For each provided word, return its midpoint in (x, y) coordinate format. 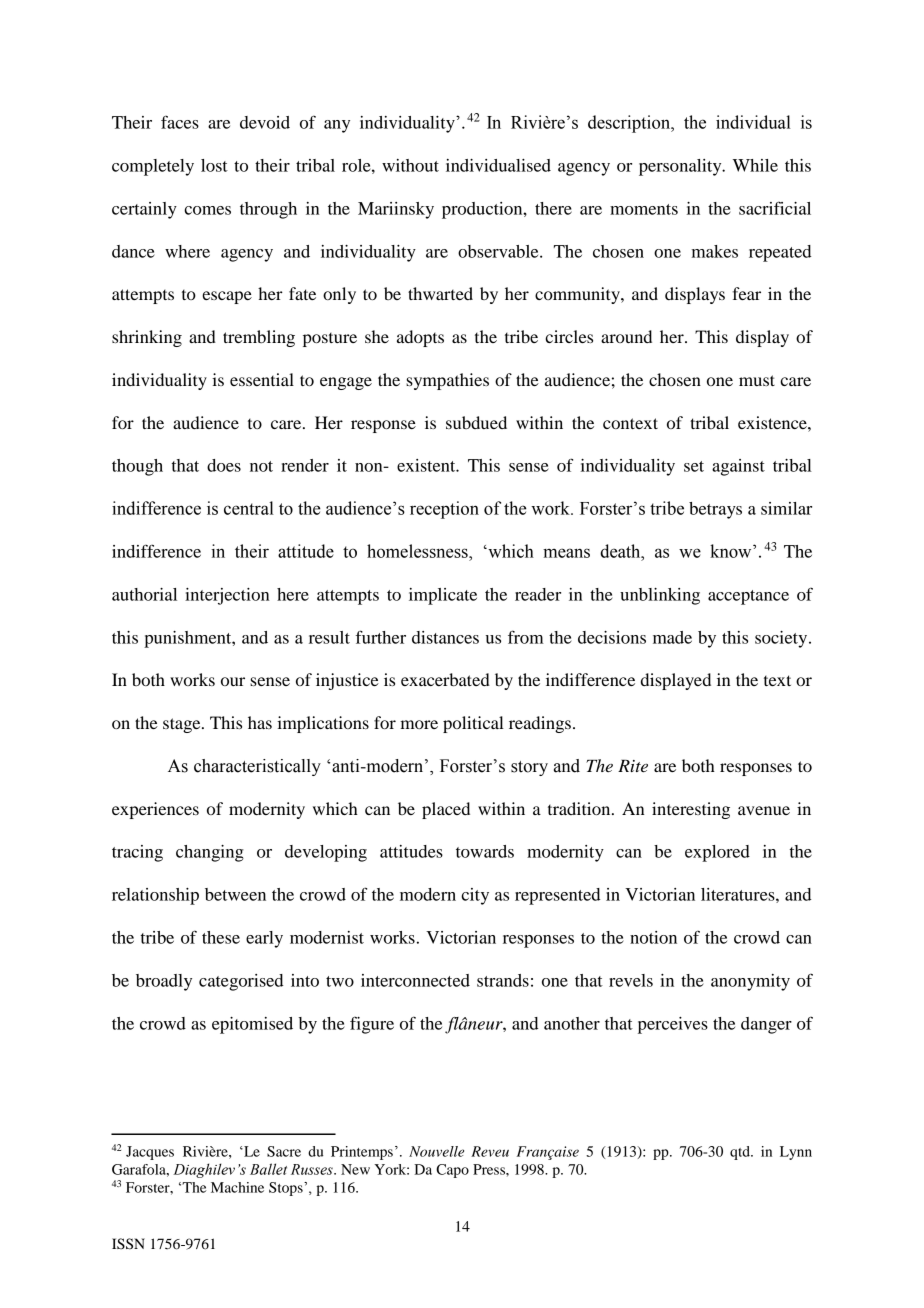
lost (214, 165)
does (224, 465)
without (410, 165)
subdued (476, 422)
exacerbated (445, 679)
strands (503, 980)
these (221, 937)
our (233, 681)
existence (773, 422)
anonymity (750, 982)
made (672, 637)
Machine (237, 1187)
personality (681, 167)
